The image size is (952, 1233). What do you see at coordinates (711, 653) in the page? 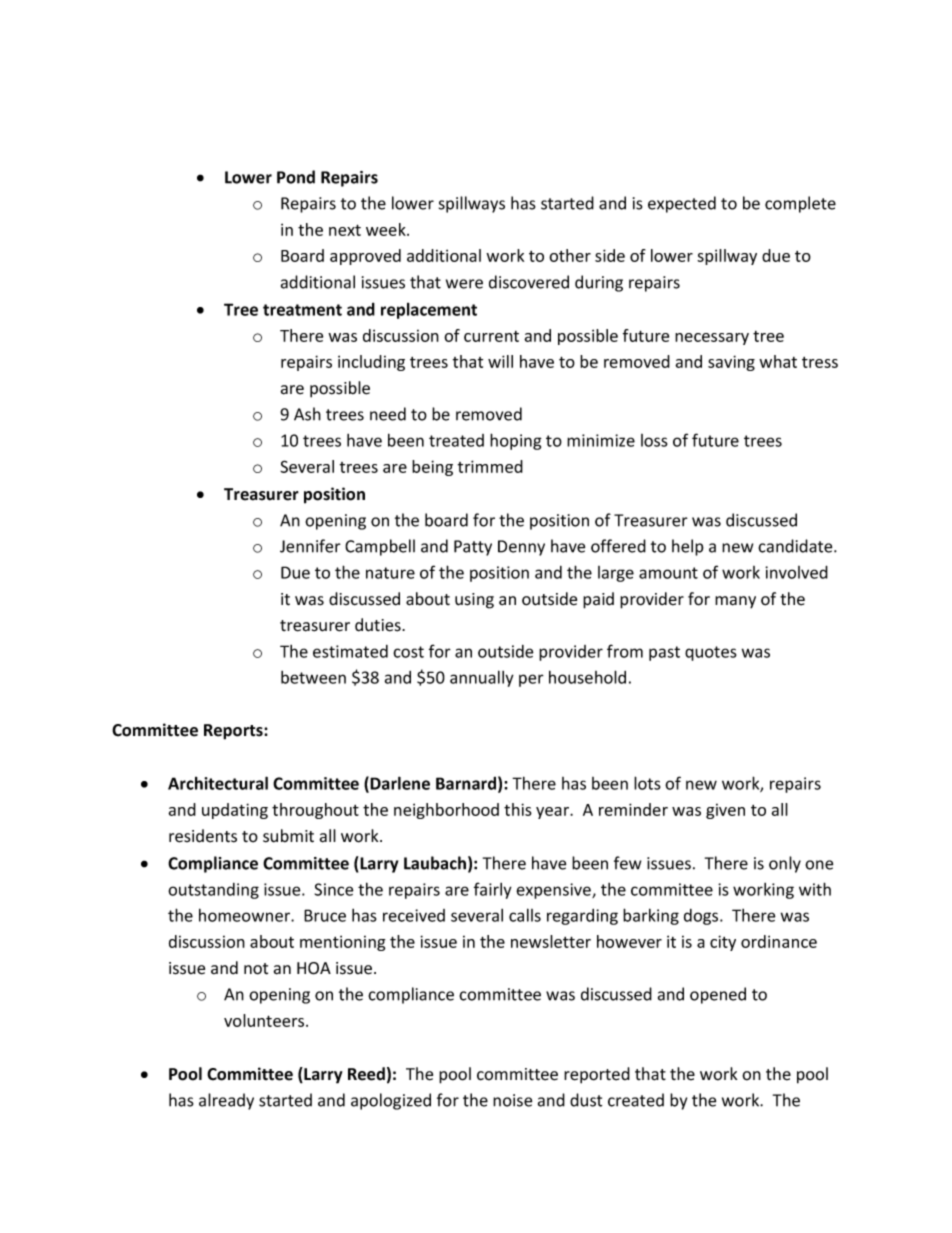
I see `quotes` at bounding box center [711, 653].
